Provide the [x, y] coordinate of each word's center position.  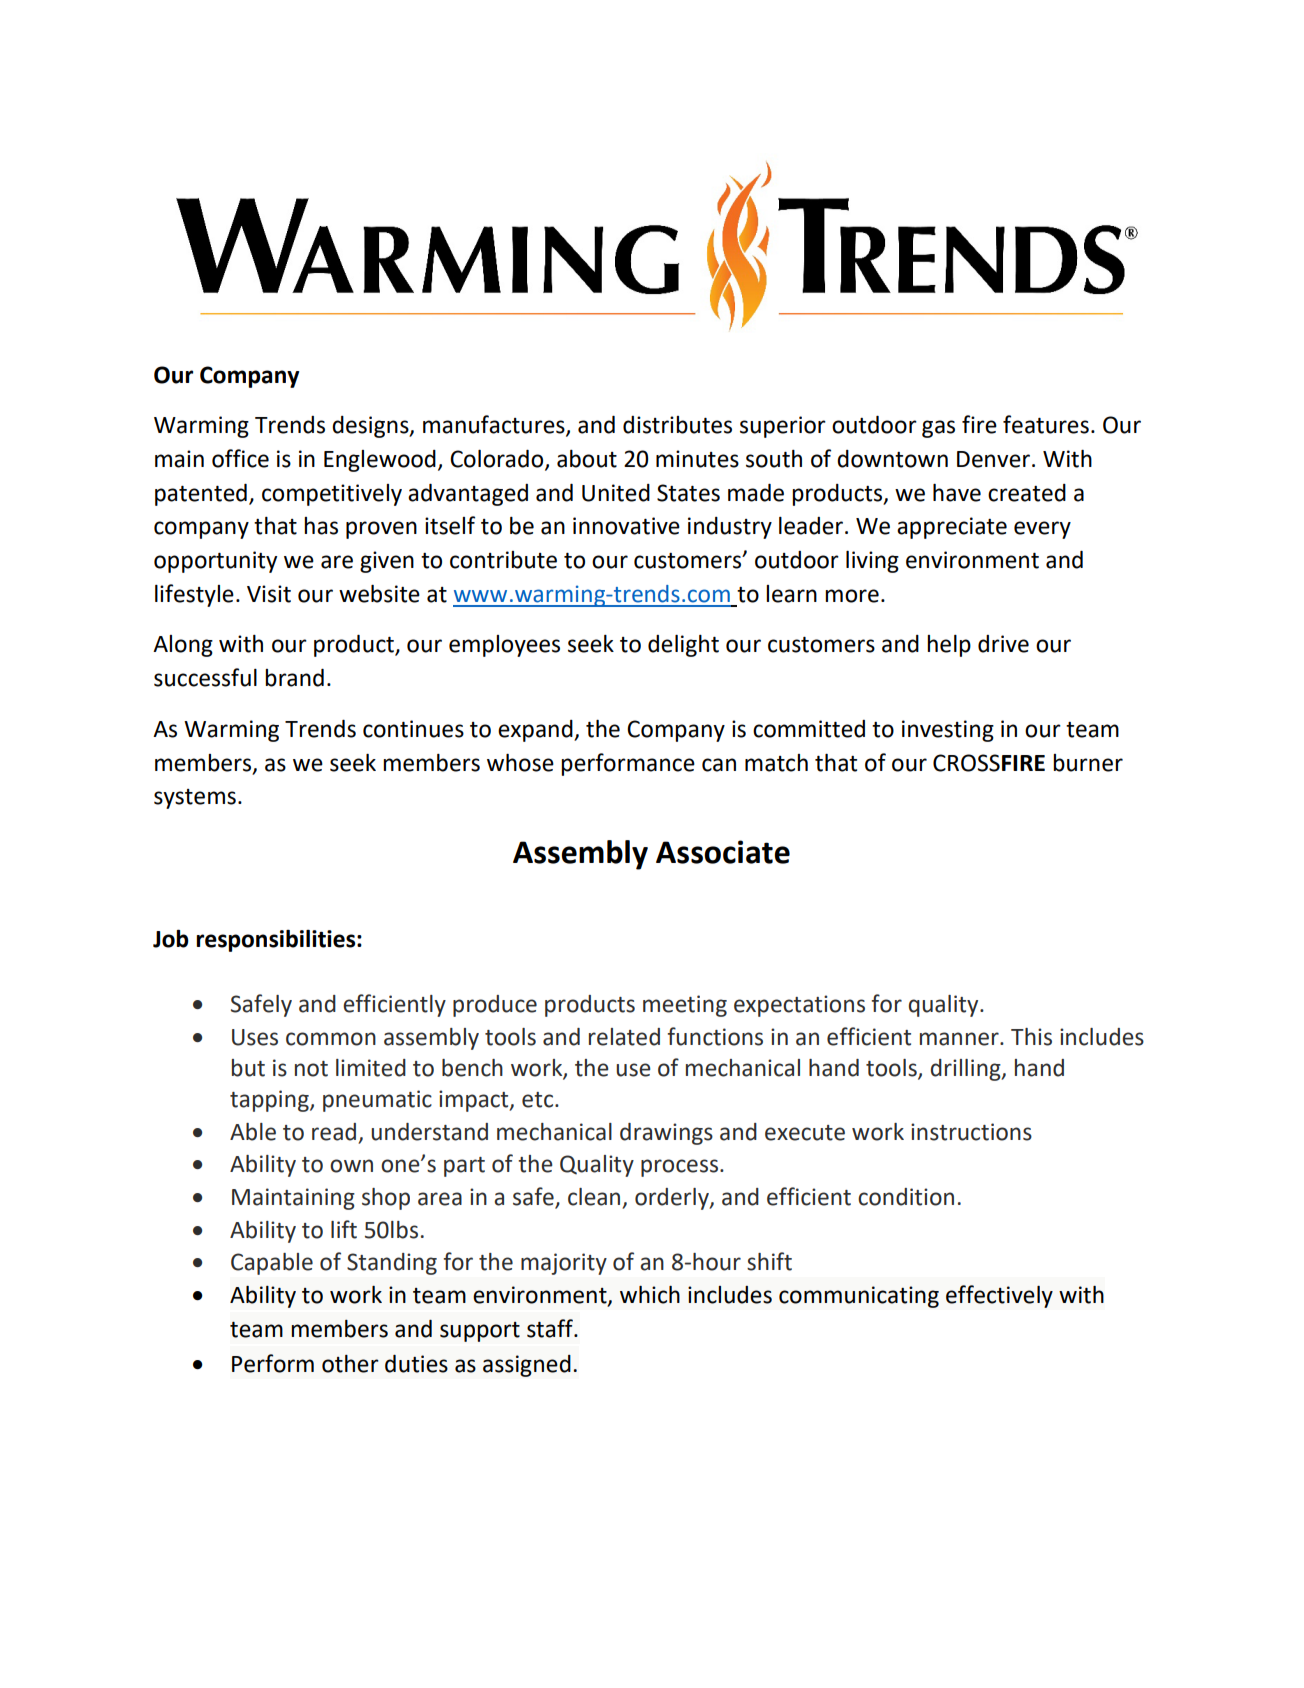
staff [551, 1328]
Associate [723, 852]
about [587, 459]
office [240, 458]
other [350, 1364]
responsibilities [277, 941]
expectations [799, 1006]
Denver [993, 459]
